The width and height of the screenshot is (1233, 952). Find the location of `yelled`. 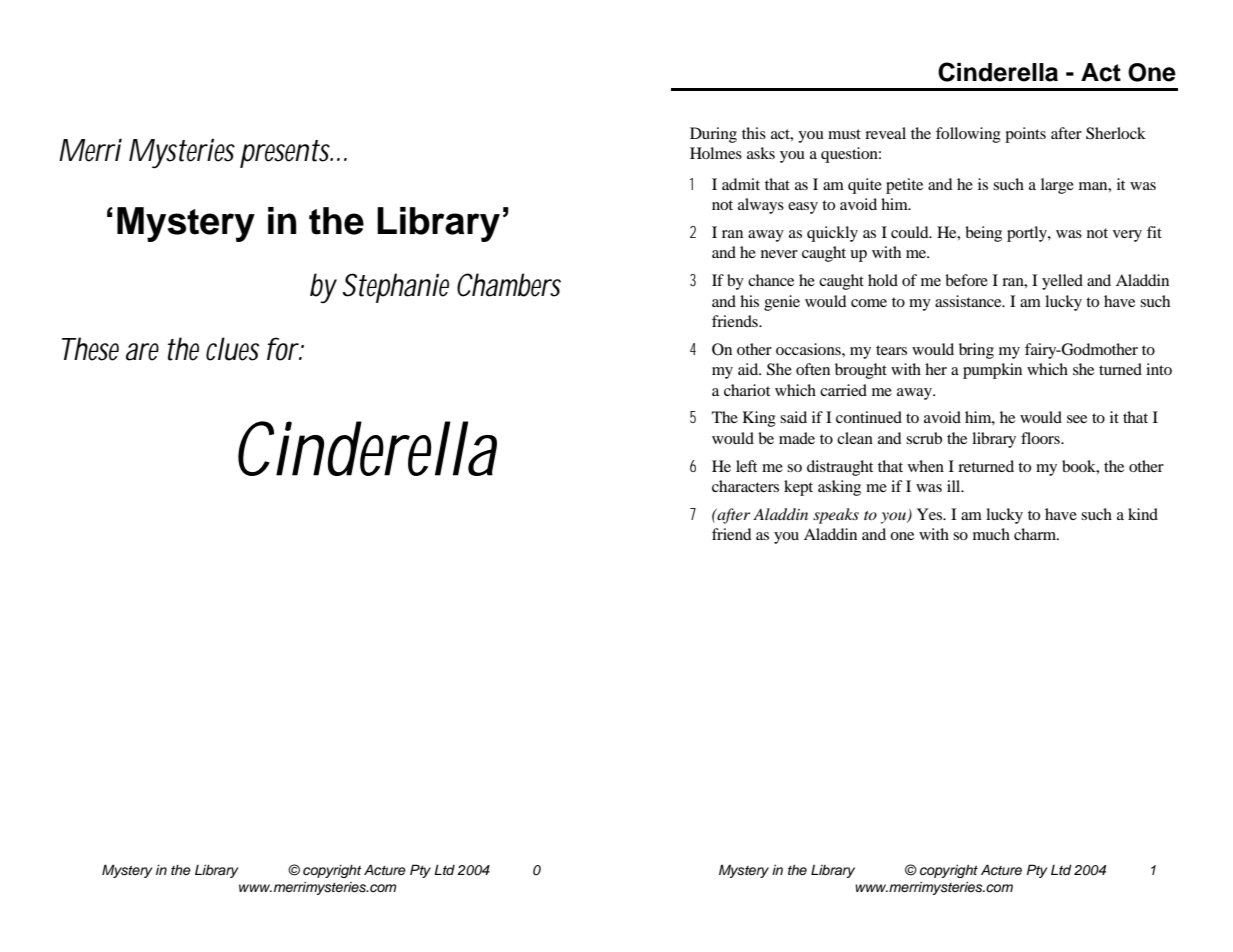

yelled is located at coordinates (1062, 282).
